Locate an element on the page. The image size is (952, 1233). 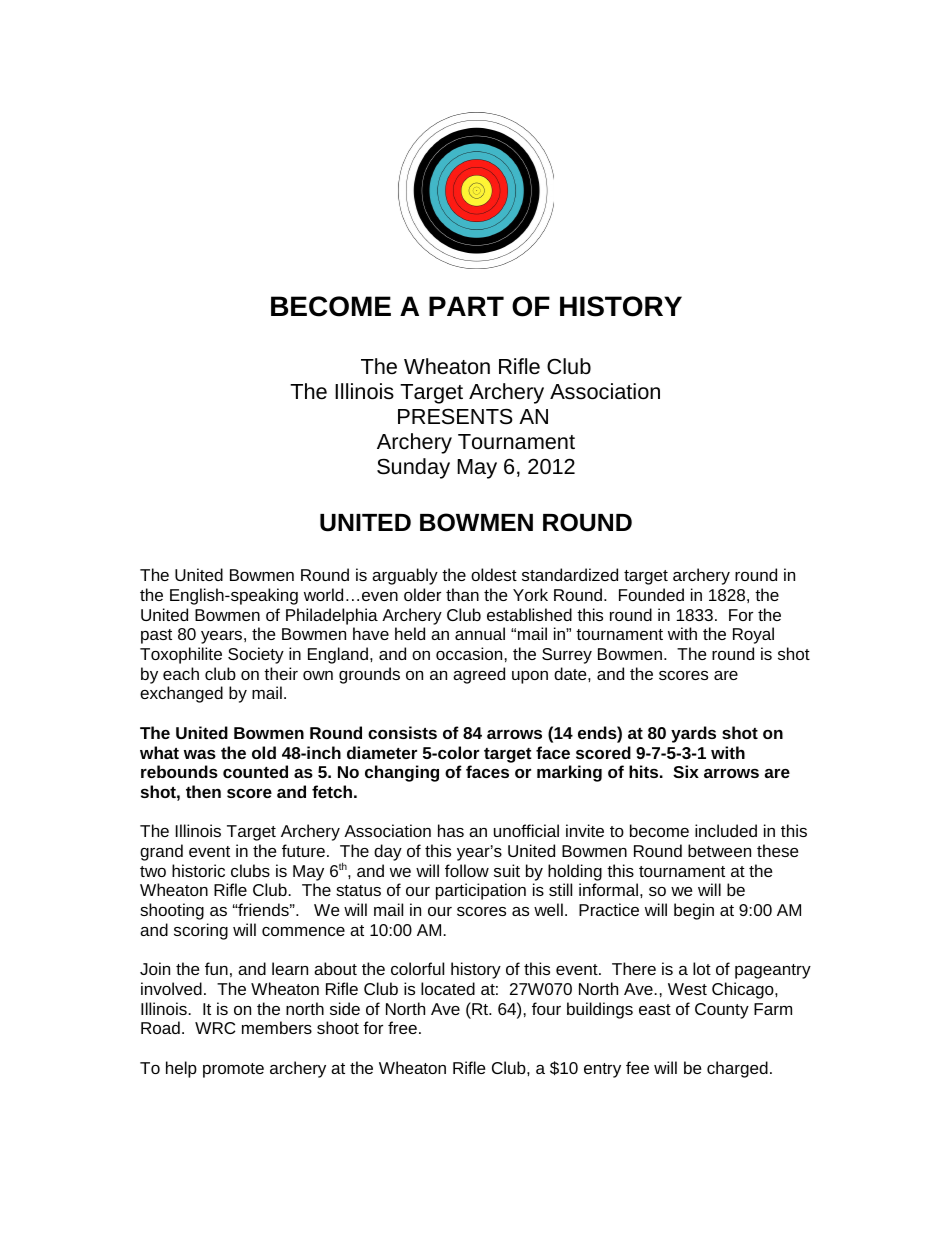
annual is located at coordinates (480, 633).
